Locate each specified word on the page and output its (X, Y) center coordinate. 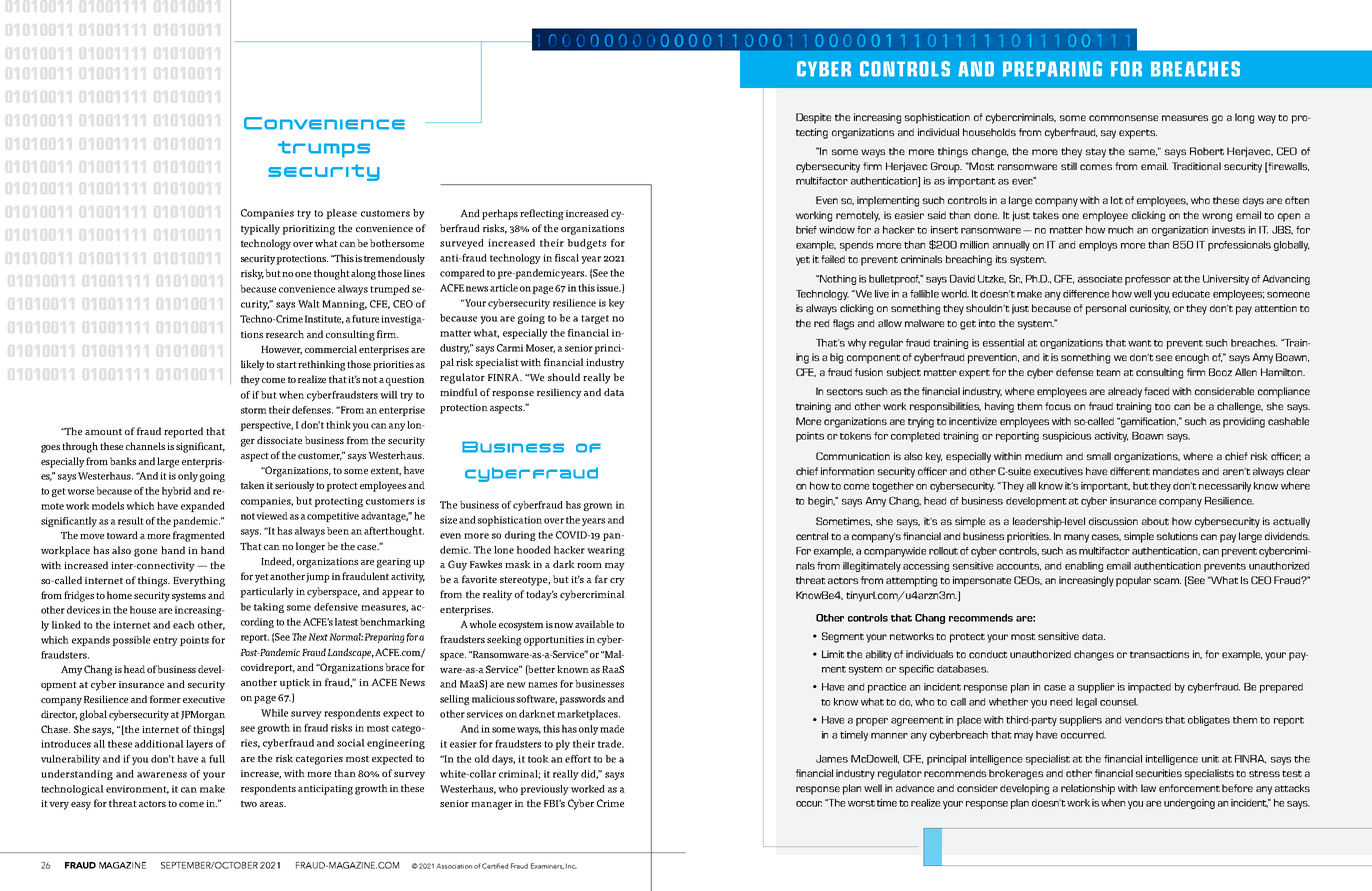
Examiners (547, 866)
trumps (324, 149)
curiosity (1150, 309)
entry (165, 641)
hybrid (176, 492)
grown (598, 507)
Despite (813, 118)
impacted (1149, 688)
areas (272, 804)
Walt (309, 304)
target (595, 319)
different (1130, 471)
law (1148, 788)
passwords (582, 700)
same (1143, 152)
